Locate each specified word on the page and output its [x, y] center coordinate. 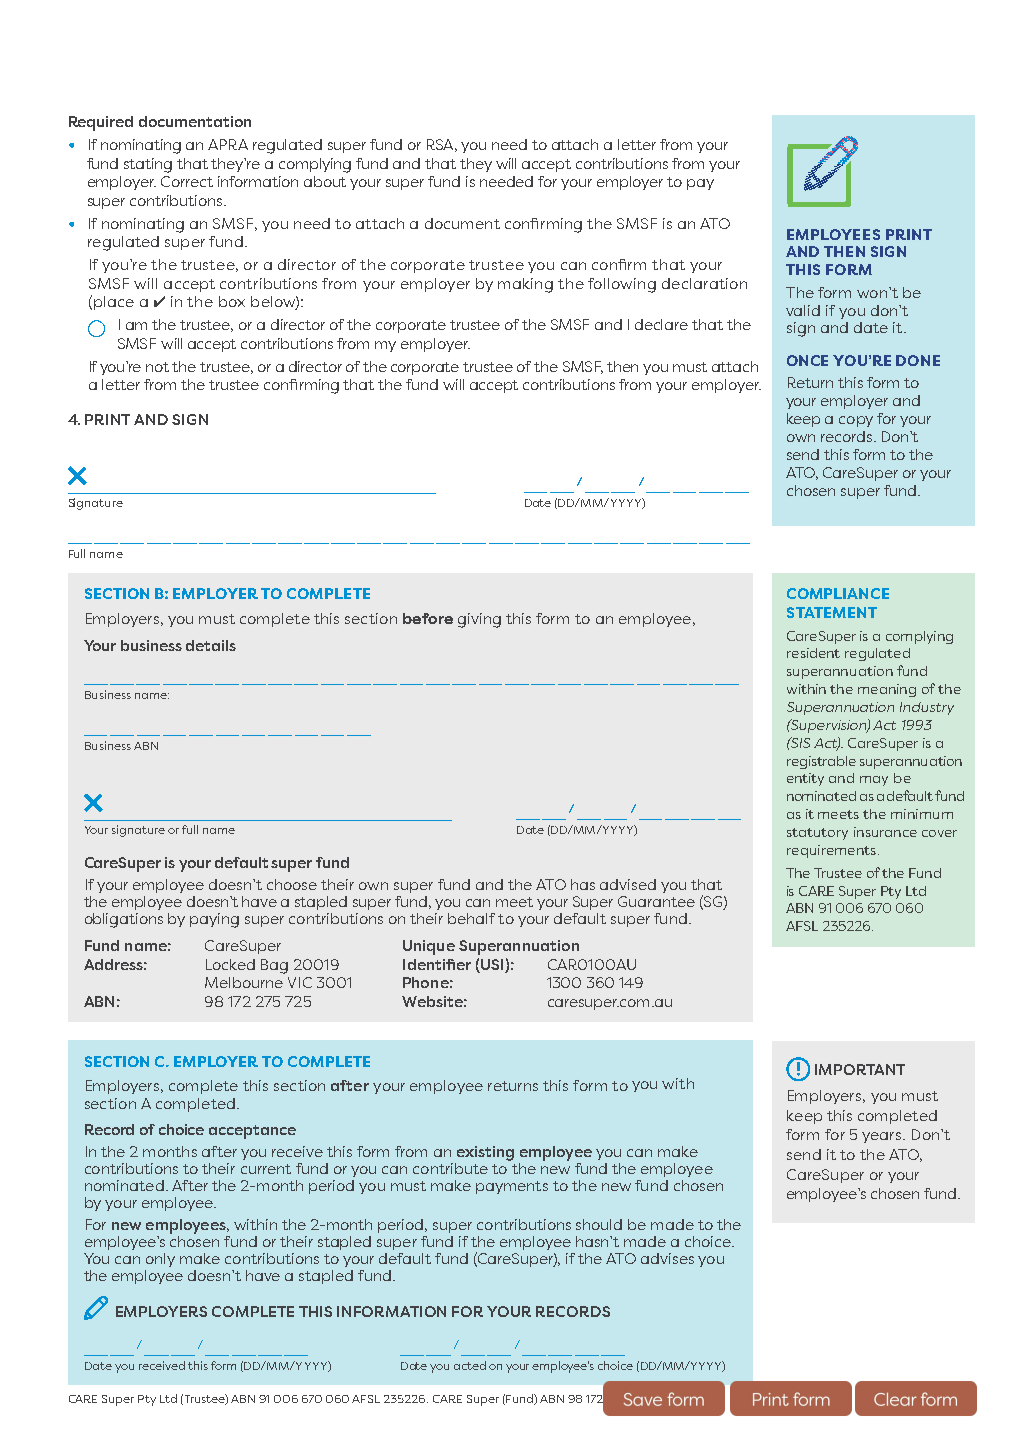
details [211, 645]
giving [479, 620]
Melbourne [244, 982]
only [160, 1260]
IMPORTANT [860, 1069]
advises [667, 1258]
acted [470, 1365]
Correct [187, 181]
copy [856, 421]
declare [661, 324]
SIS [799, 742]
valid [803, 310]
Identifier [437, 964]
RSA [442, 145]
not [157, 367]
